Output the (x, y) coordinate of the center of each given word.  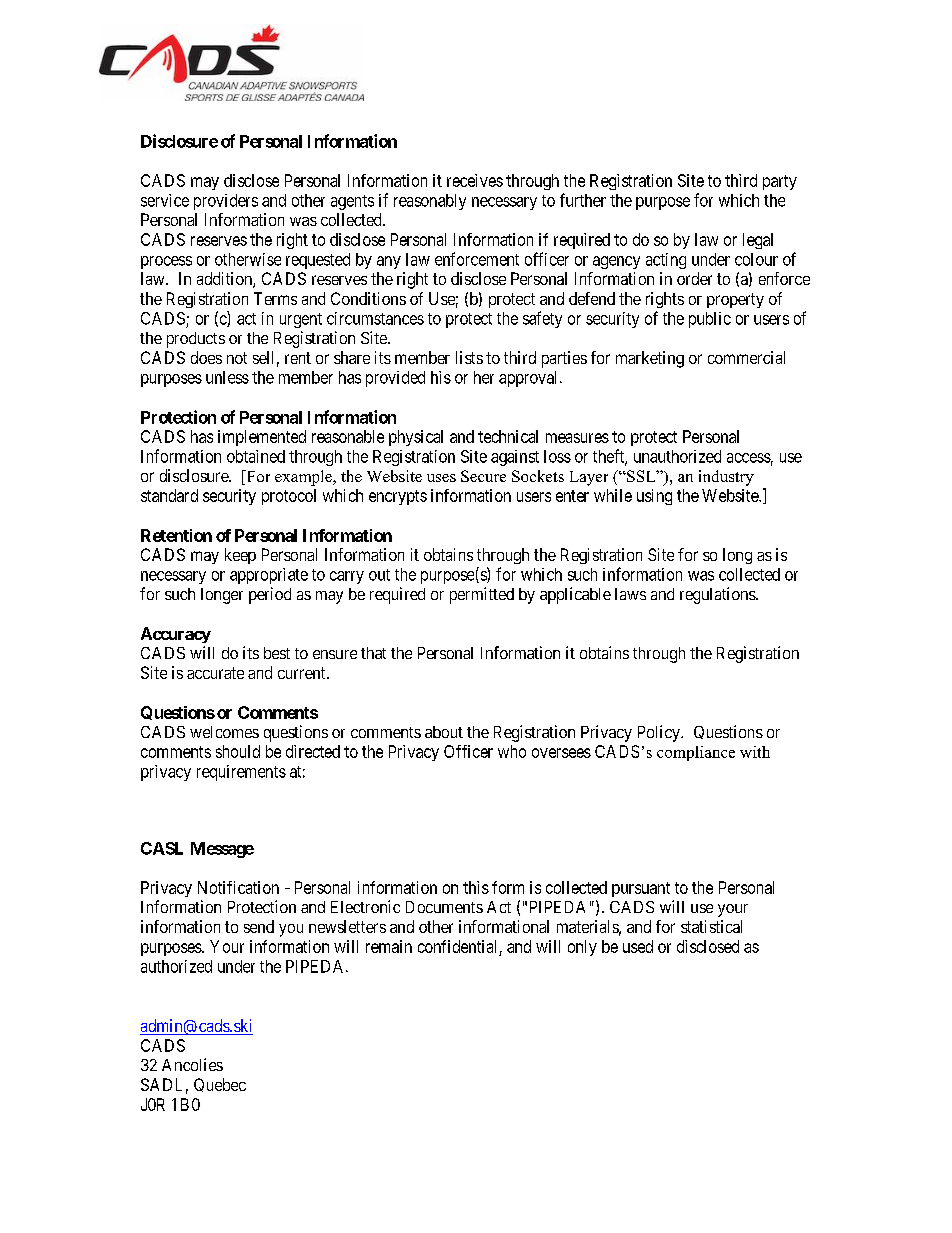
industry (726, 478)
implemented (262, 438)
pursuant (641, 889)
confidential (457, 946)
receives (475, 180)
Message (222, 850)
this (476, 887)
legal (758, 241)
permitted (482, 595)
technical (508, 436)
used (638, 946)
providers (226, 202)
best (277, 653)
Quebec (220, 1085)
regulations (718, 595)
